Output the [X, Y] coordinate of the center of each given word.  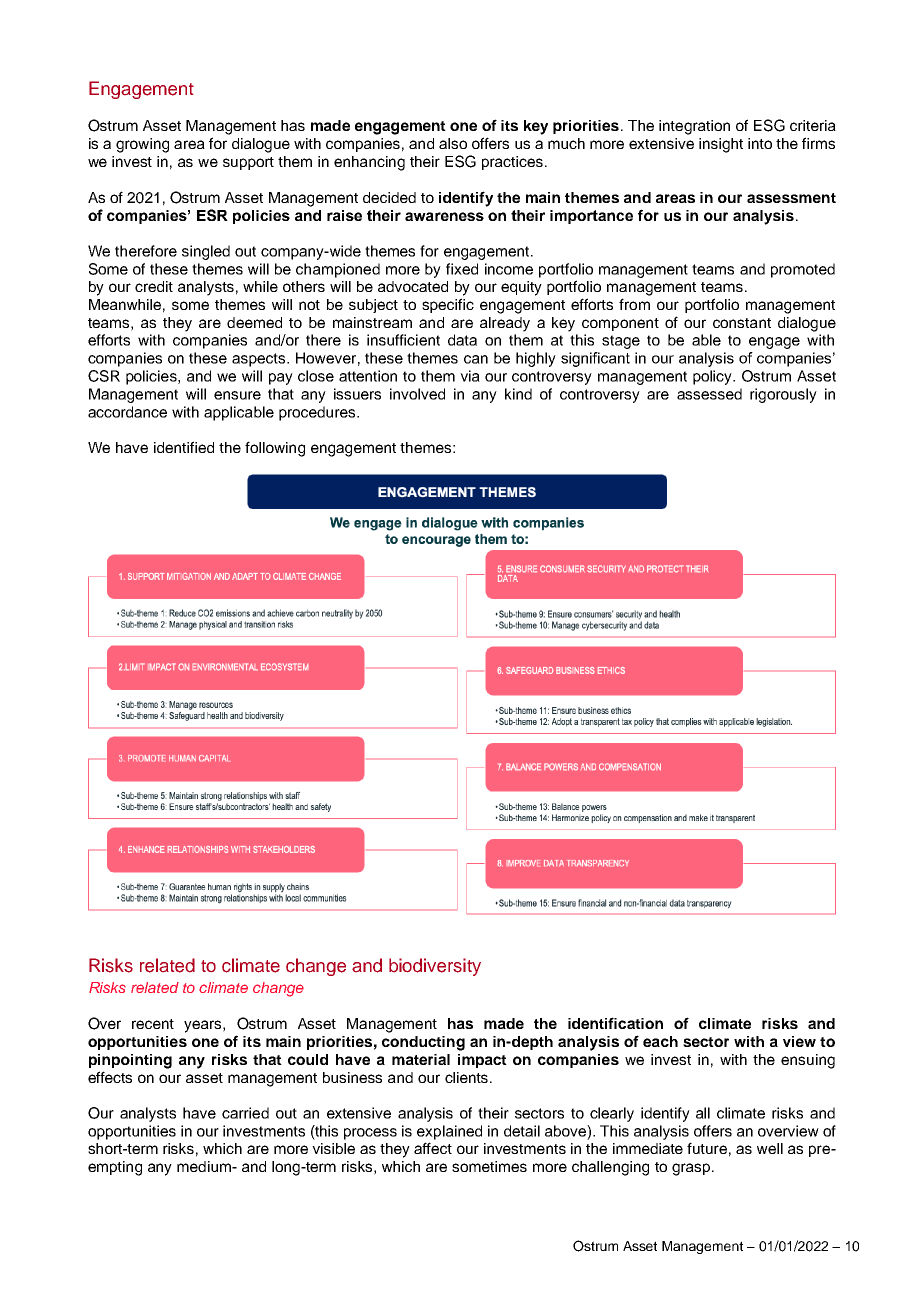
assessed [709, 394]
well [770, 1148]
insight [721, 145]
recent [153, 1024]
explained [449, 1132]
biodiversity [435, 967]
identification [615, 1023]
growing [142, 145]
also [453, 143]
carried [245, 1113]
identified [184, 447]
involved [417, 394]
